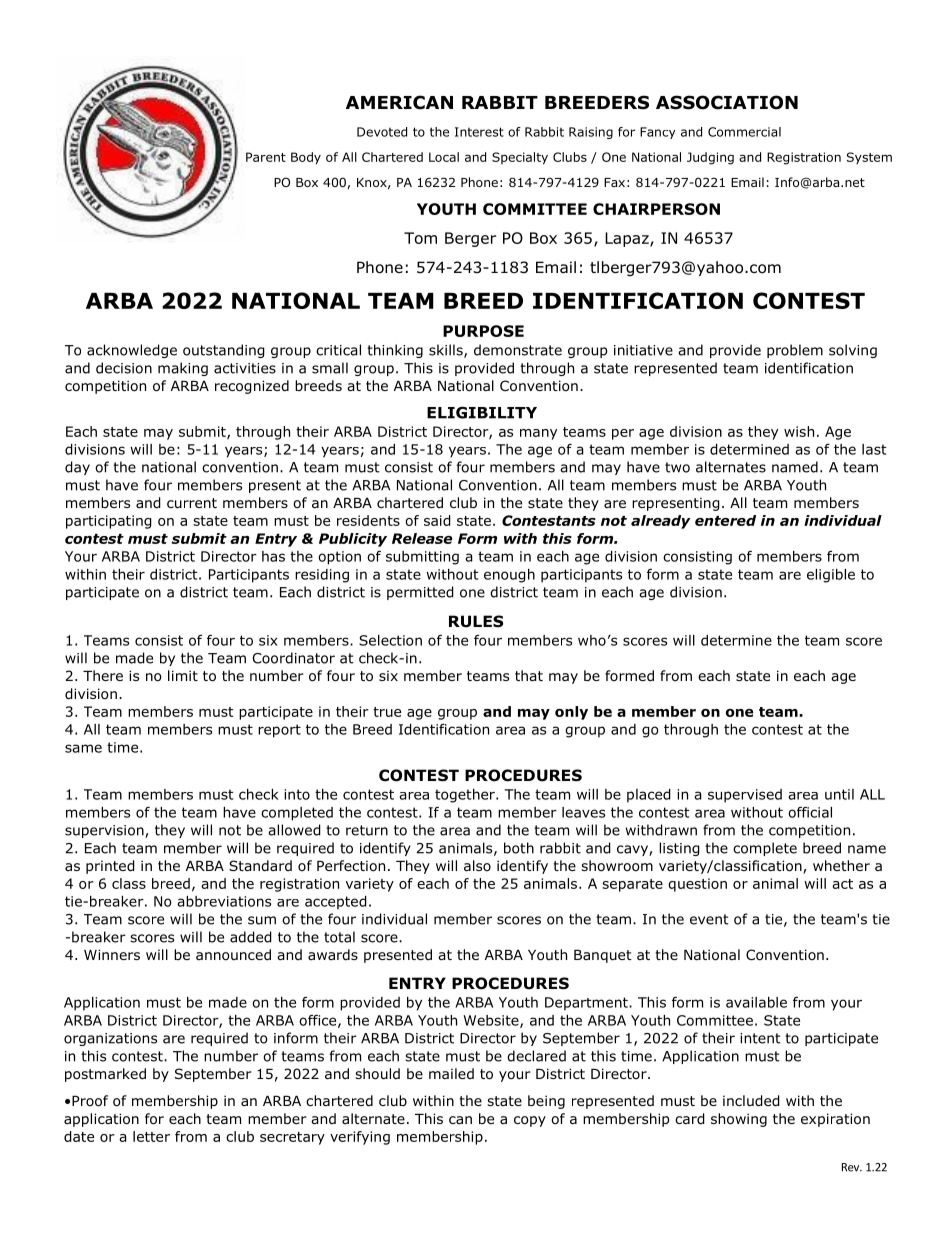  I want to click on Commercial, so click(744, 132).
